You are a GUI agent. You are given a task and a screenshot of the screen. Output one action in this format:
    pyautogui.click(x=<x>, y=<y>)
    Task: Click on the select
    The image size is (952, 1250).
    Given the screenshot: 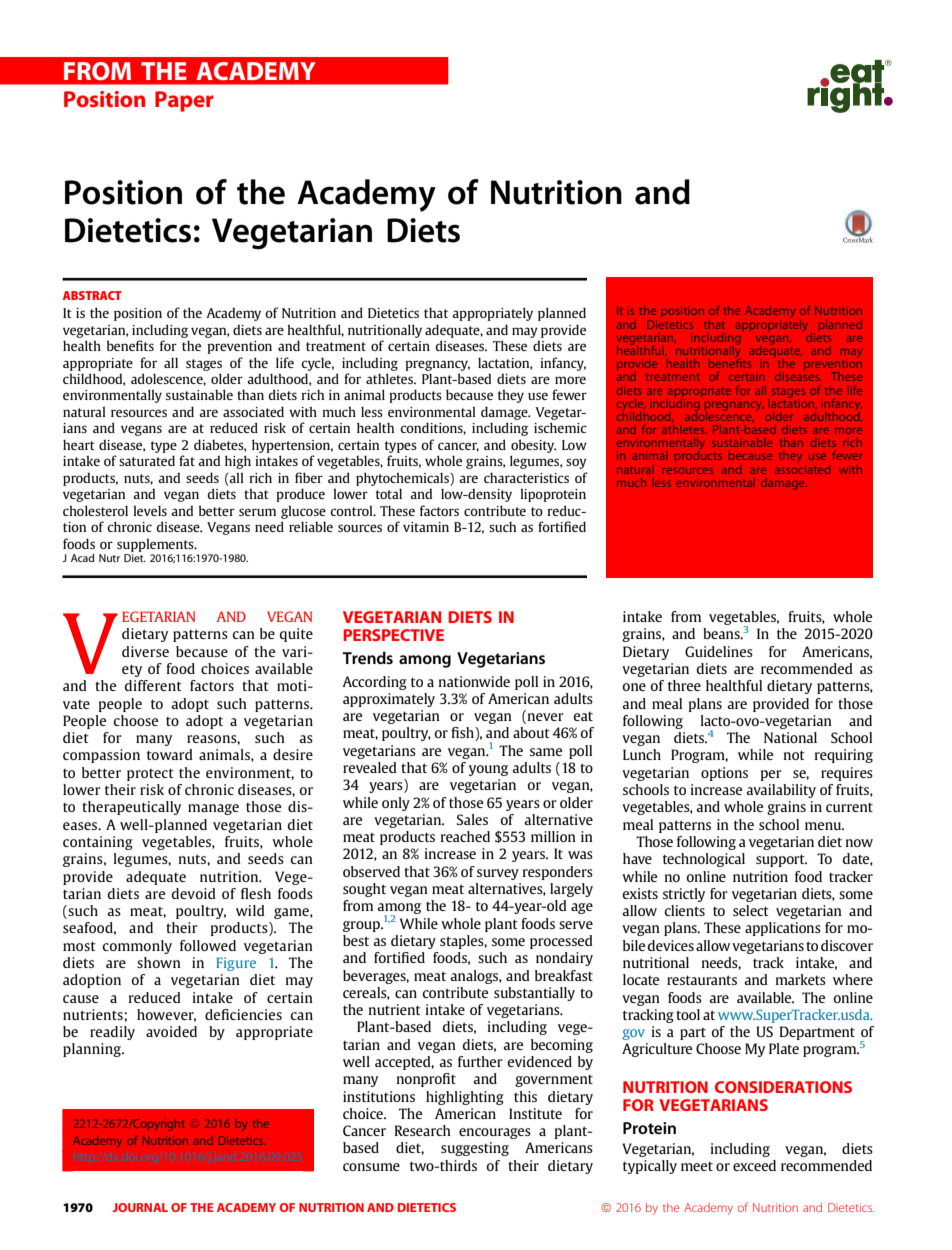 What is the action you would take?
    pyautogui.click(x=751, y=910)
